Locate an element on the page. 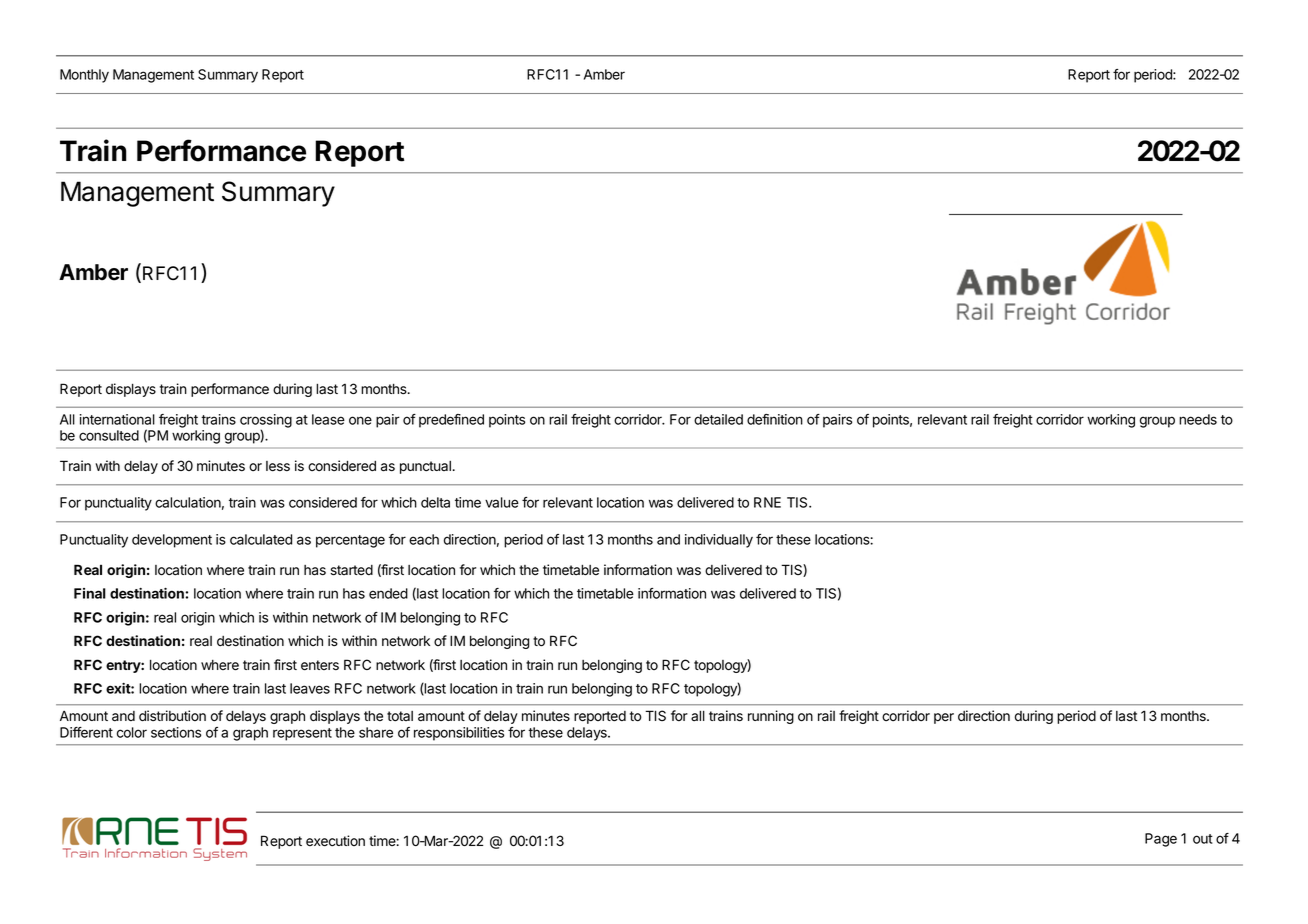 This image has height=924, width=1308. definition is located at coordinates (775, 419).
